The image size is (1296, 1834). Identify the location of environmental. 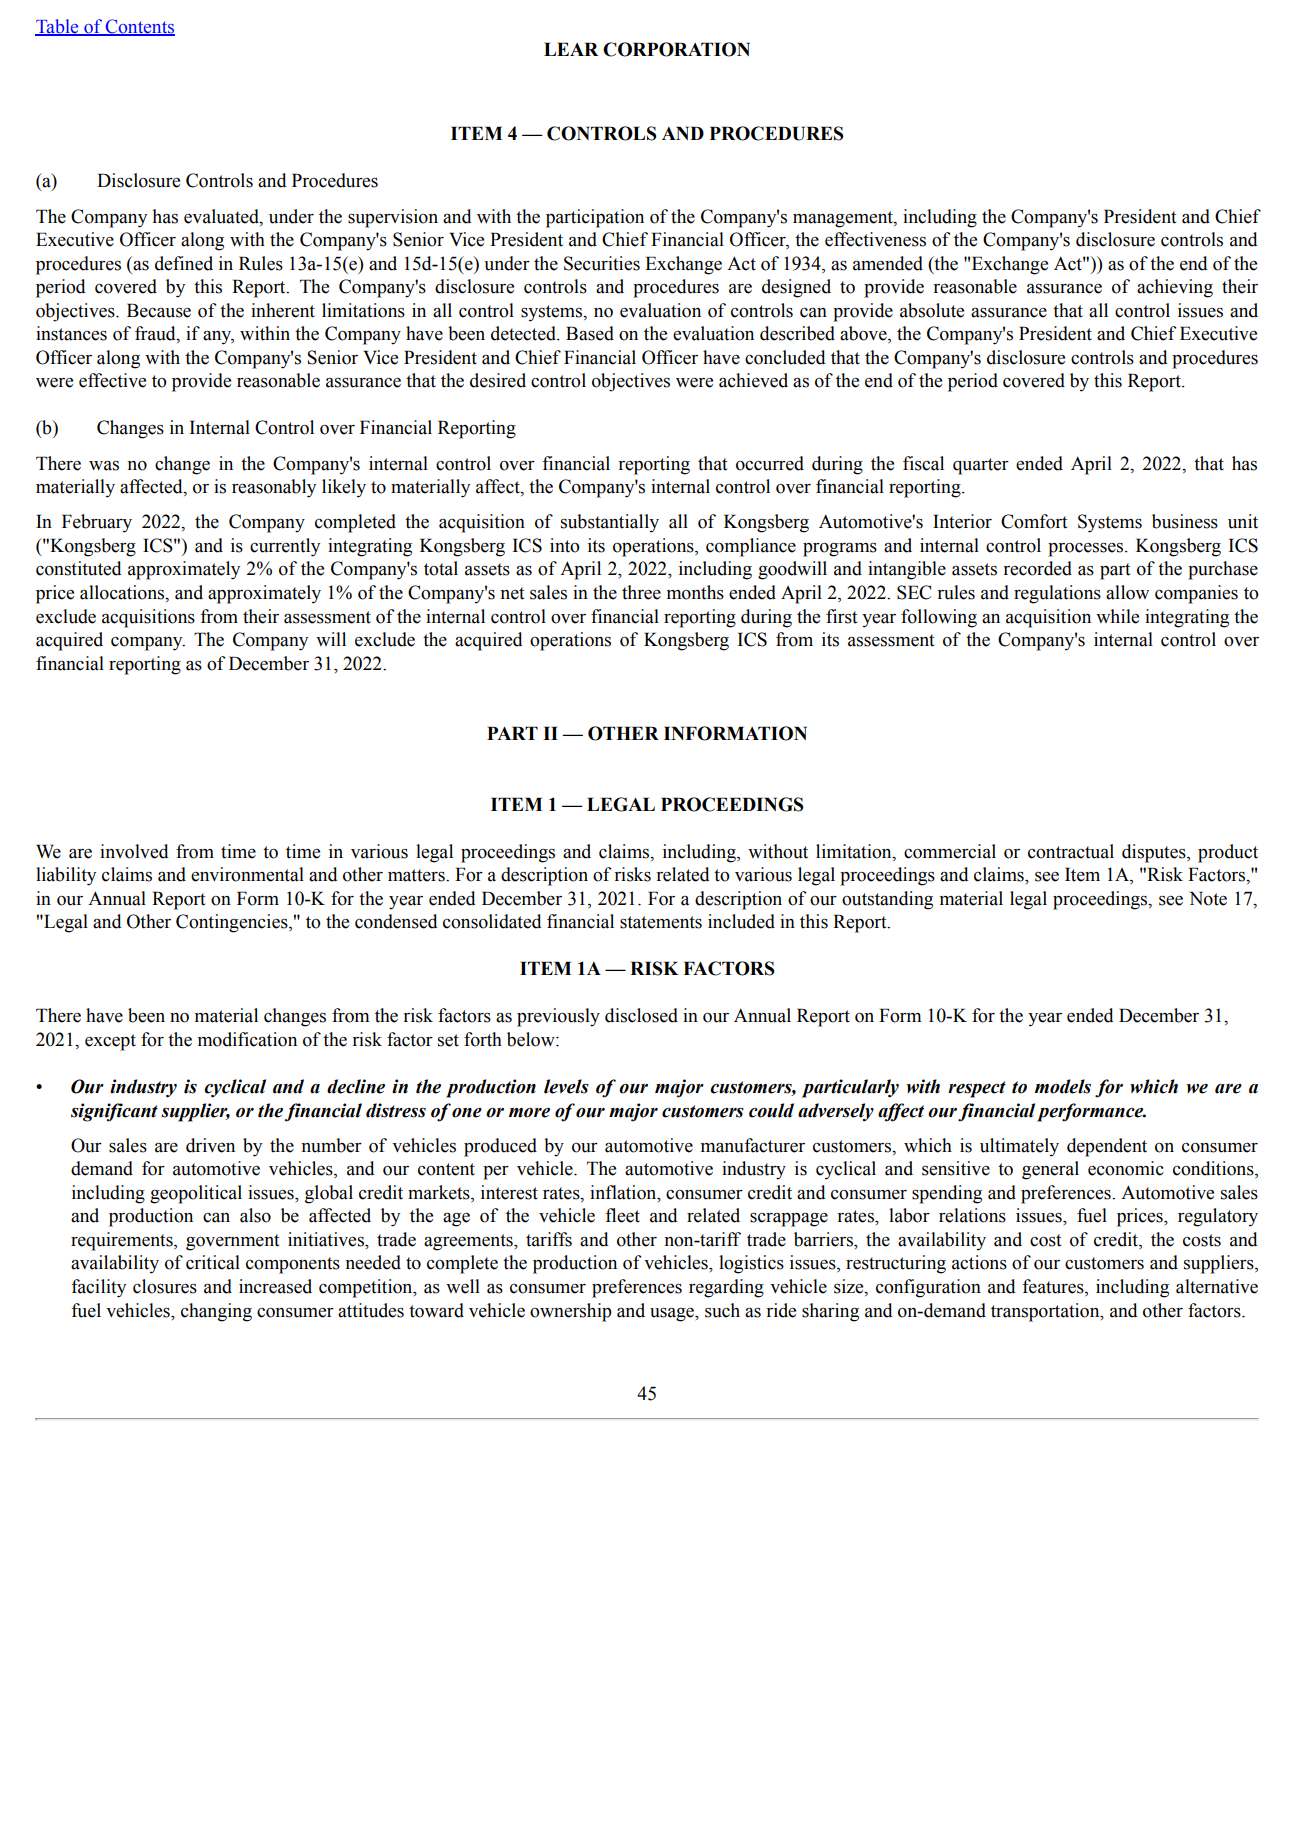
(247, 874).
